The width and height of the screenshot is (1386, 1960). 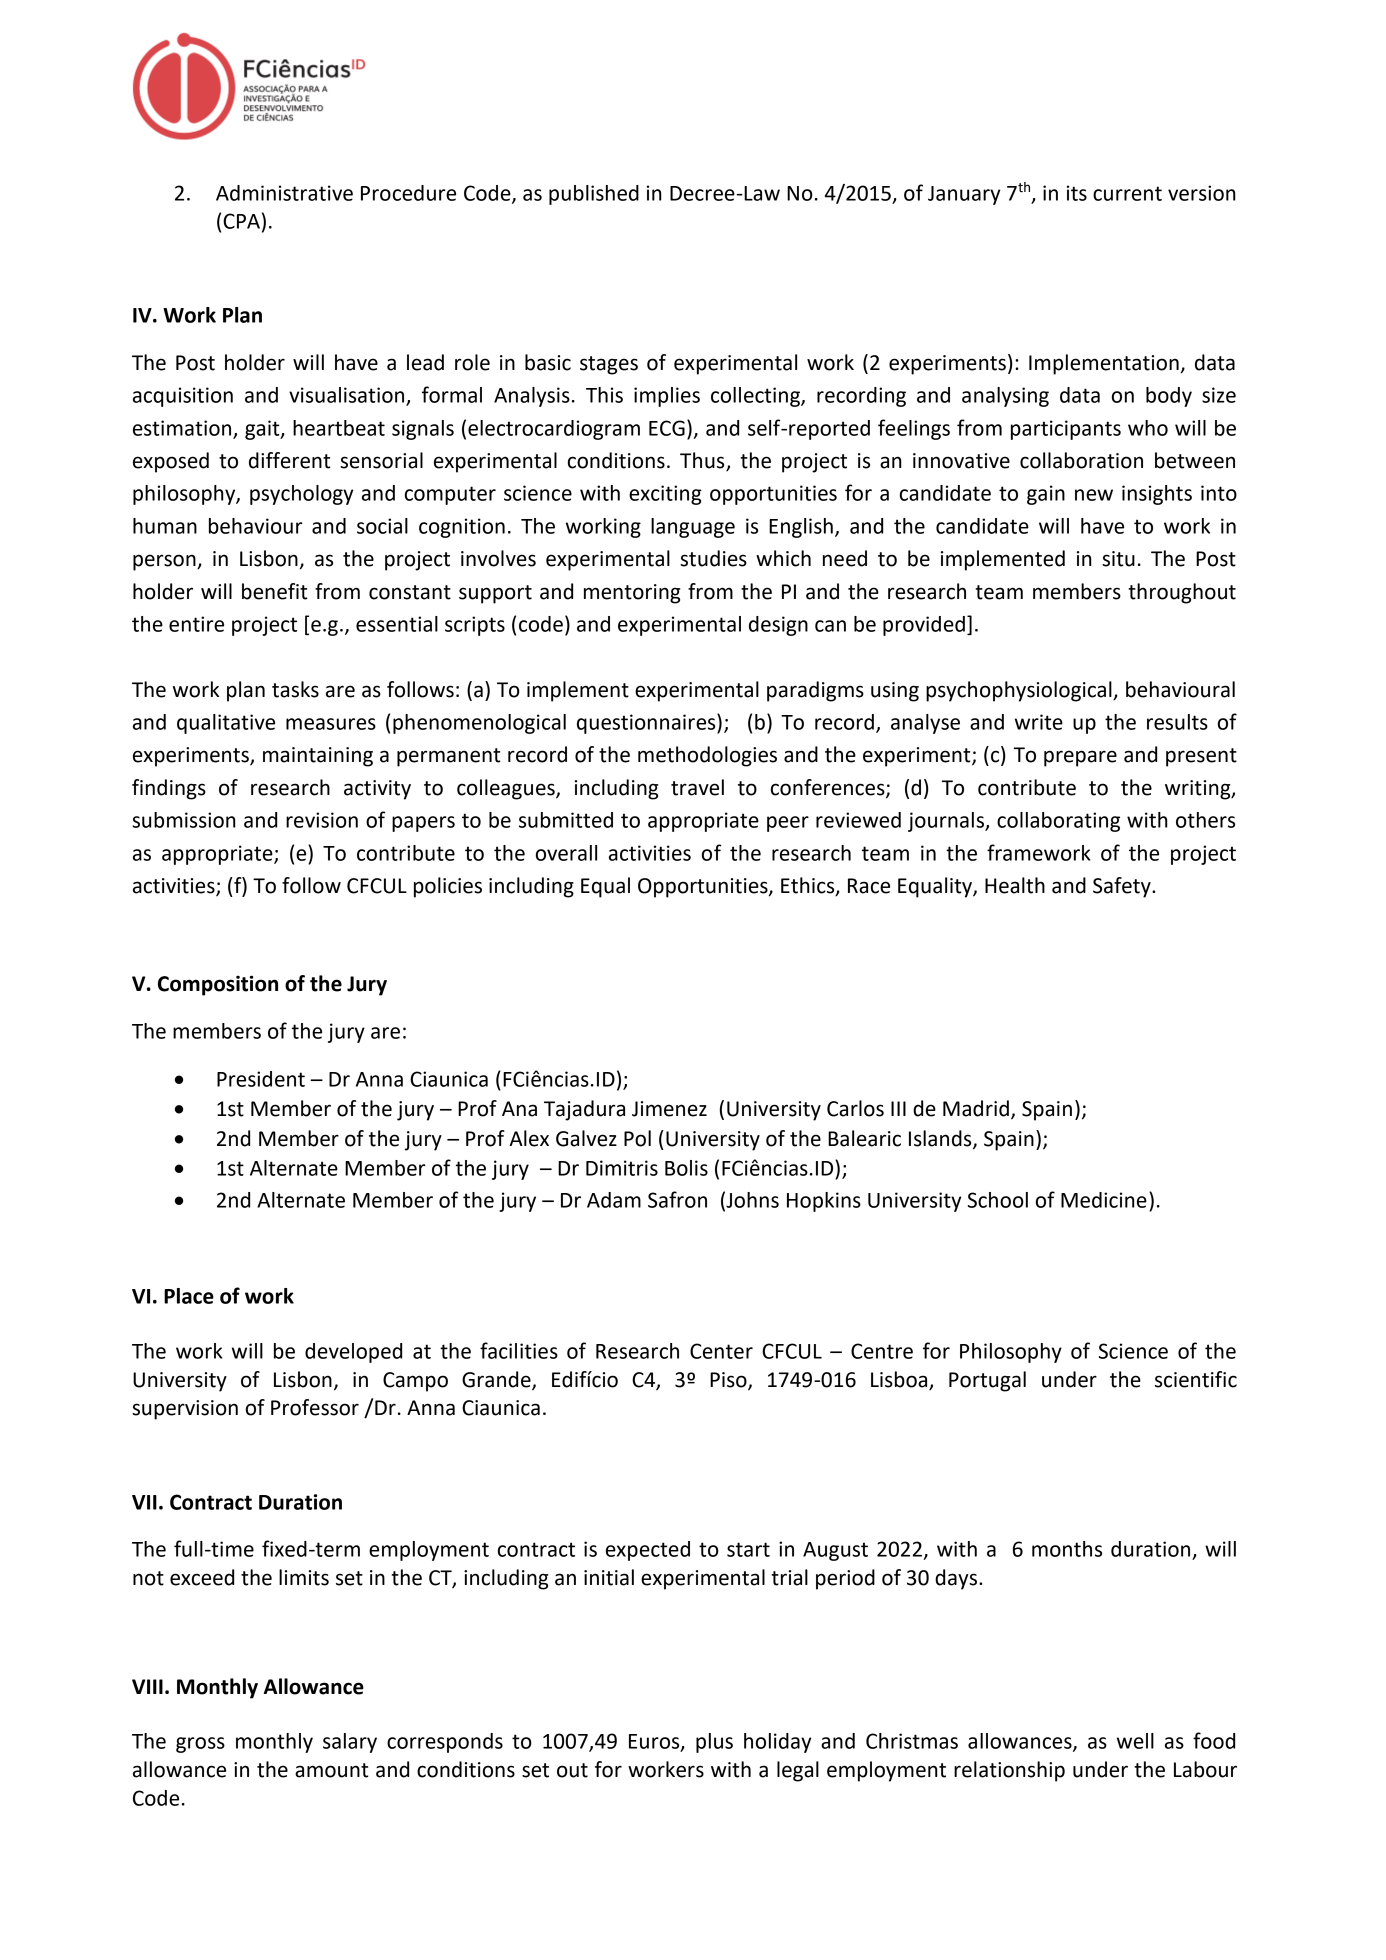 What do you see at coordinates (241, 221) in the screenshot?
I see `CPA` at bounding box center [241, 221].
